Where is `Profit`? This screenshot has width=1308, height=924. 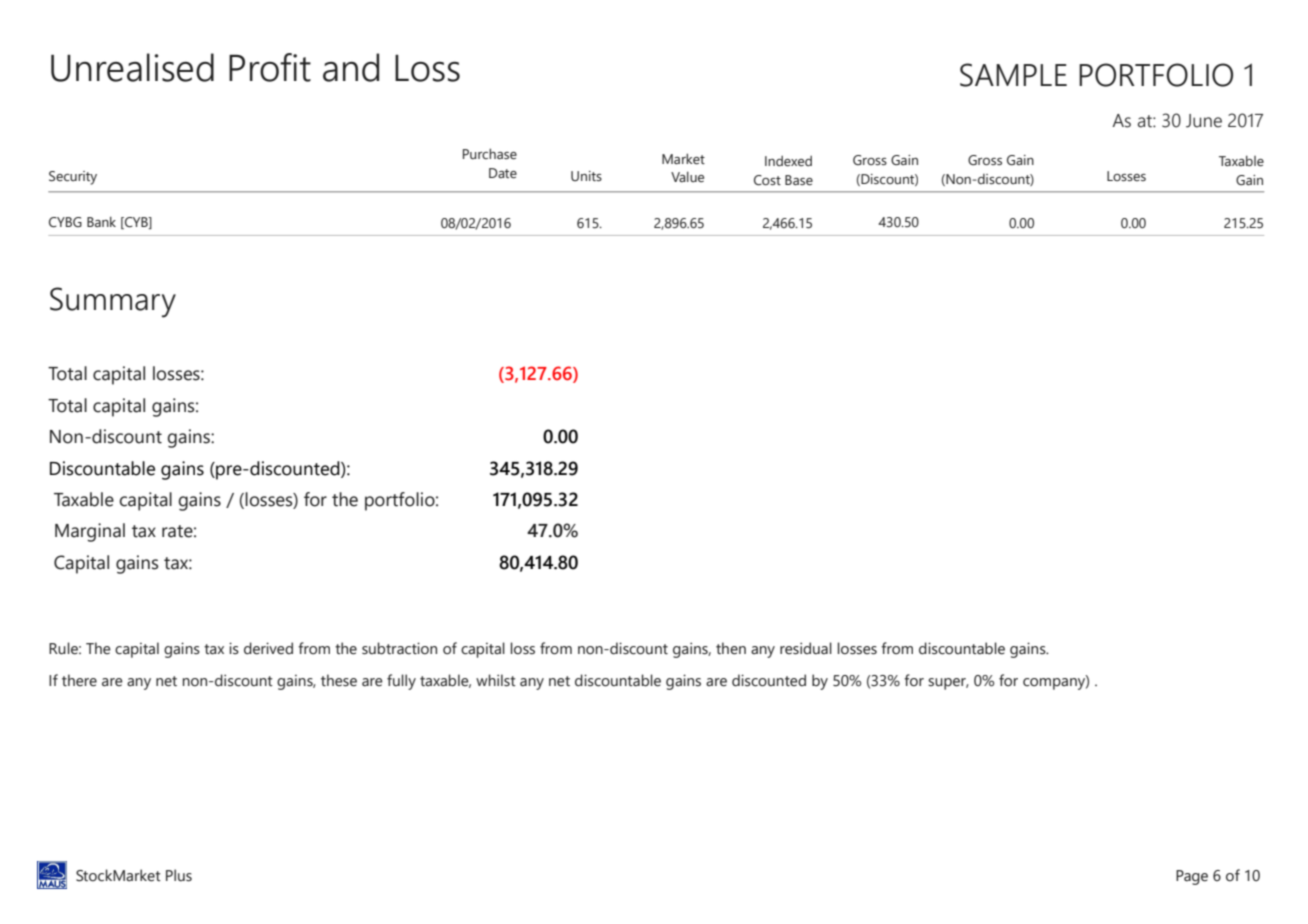
Profit is located at coordinates (270, 67).
